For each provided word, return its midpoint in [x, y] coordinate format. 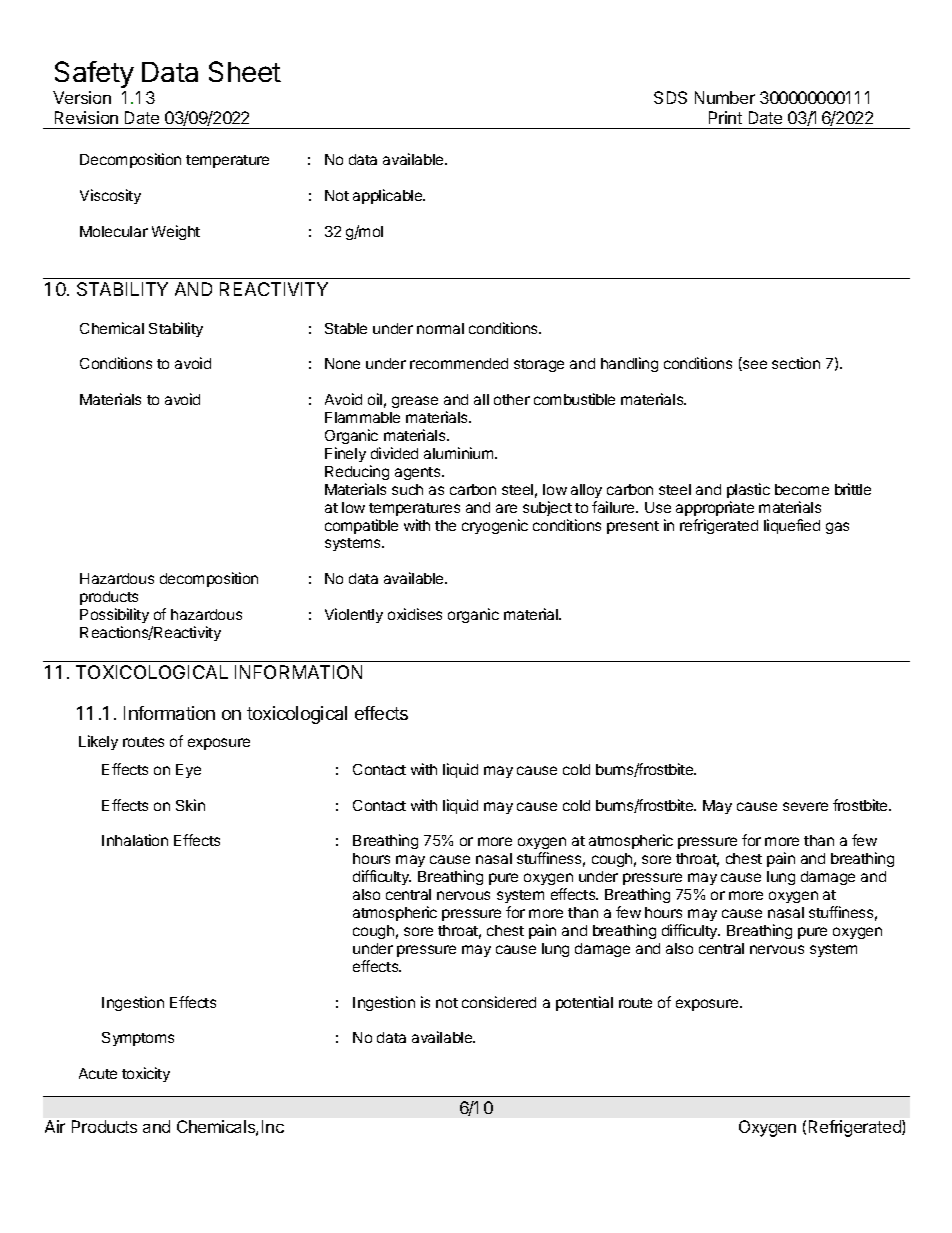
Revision [86, 117]
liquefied [792, 526]
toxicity [146, 1074]
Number [725, 97]
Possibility [114, 615]
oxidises [415, 614]
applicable [389, 196]
